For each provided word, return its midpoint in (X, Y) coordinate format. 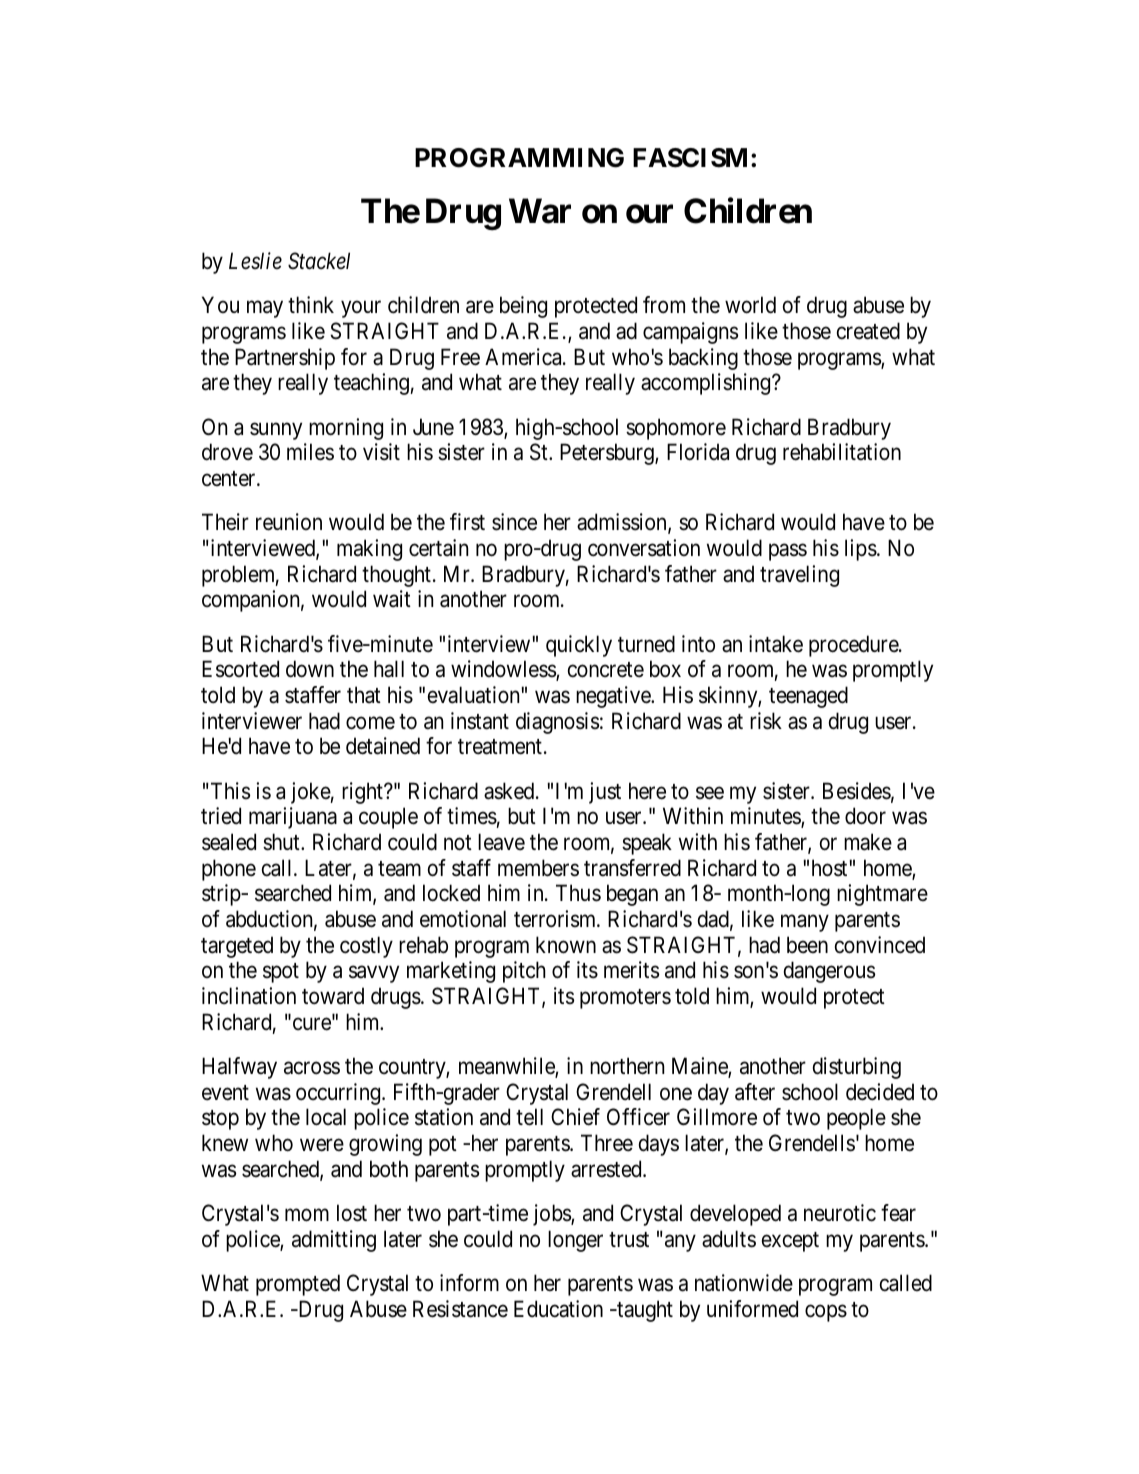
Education (558, 1309)
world (750, 305)
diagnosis (557, 723)
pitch (524, 972)
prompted (298, 1285)
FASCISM (690, 158)
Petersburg (608, 454)
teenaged (808, 697)
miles (310, 452)
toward (333, 996)
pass (788, 552)
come (370, 723)
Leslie (255, 261)
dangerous (829, 972)
